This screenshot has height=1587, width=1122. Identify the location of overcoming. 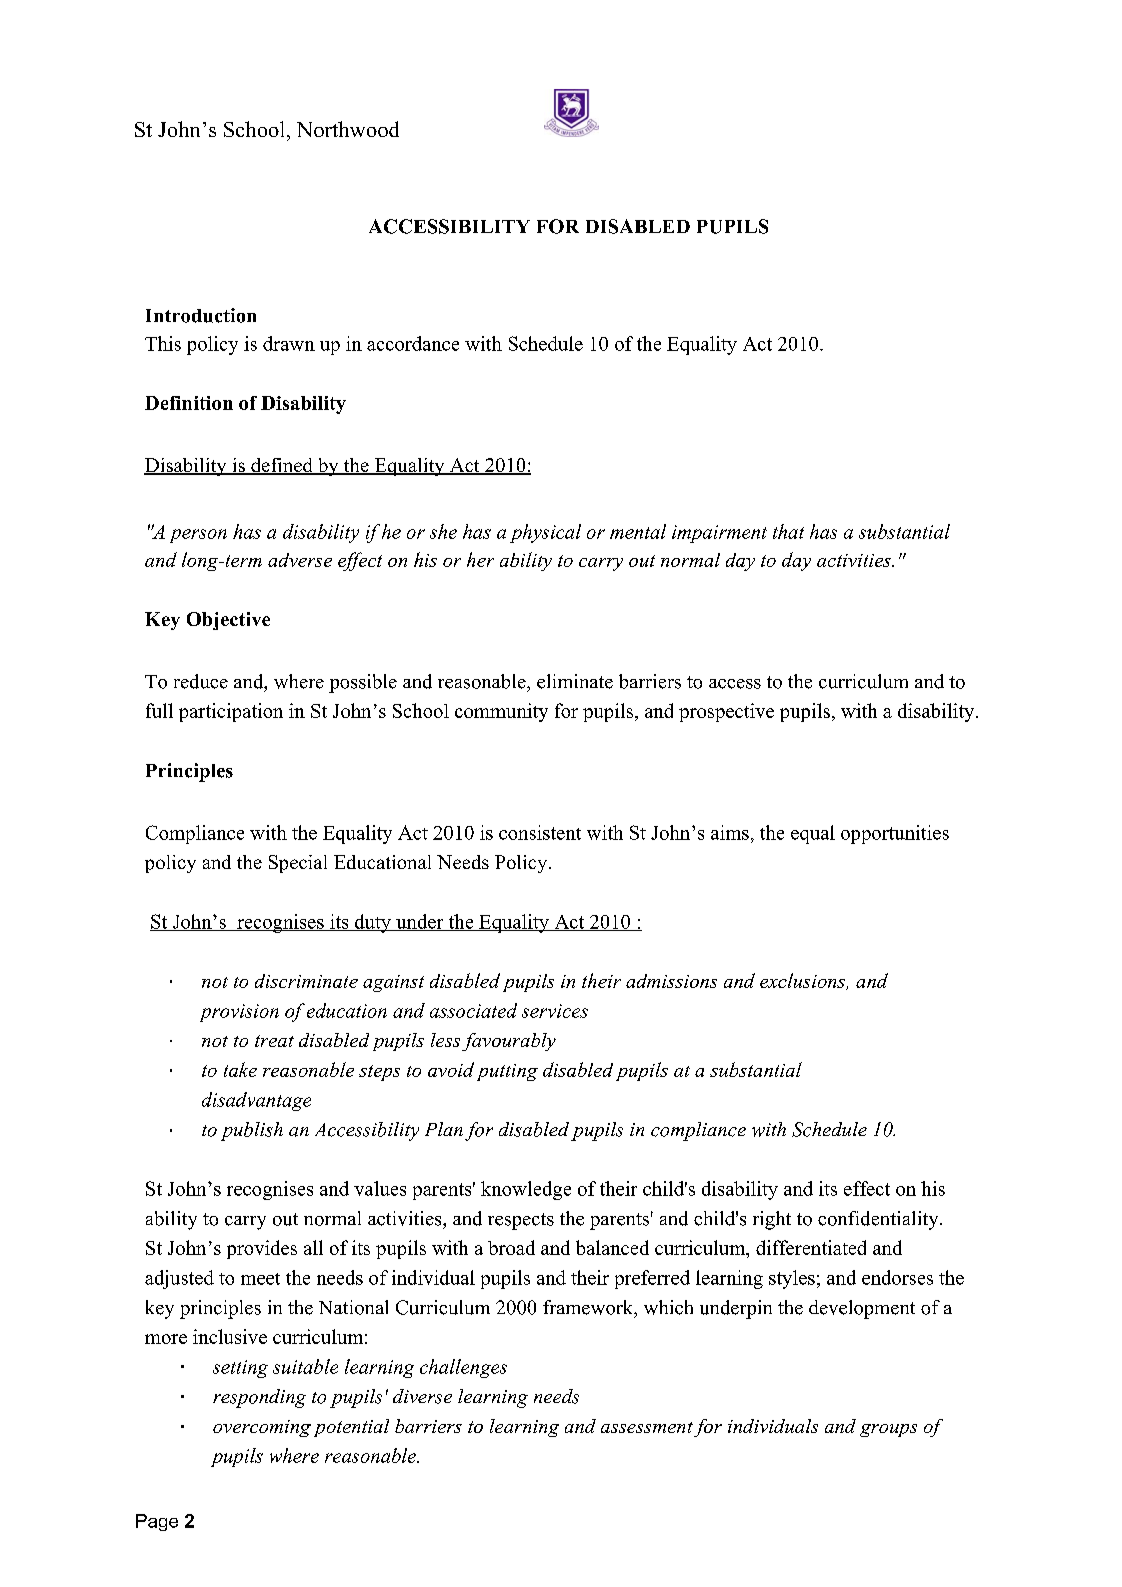
(262, 1428).
